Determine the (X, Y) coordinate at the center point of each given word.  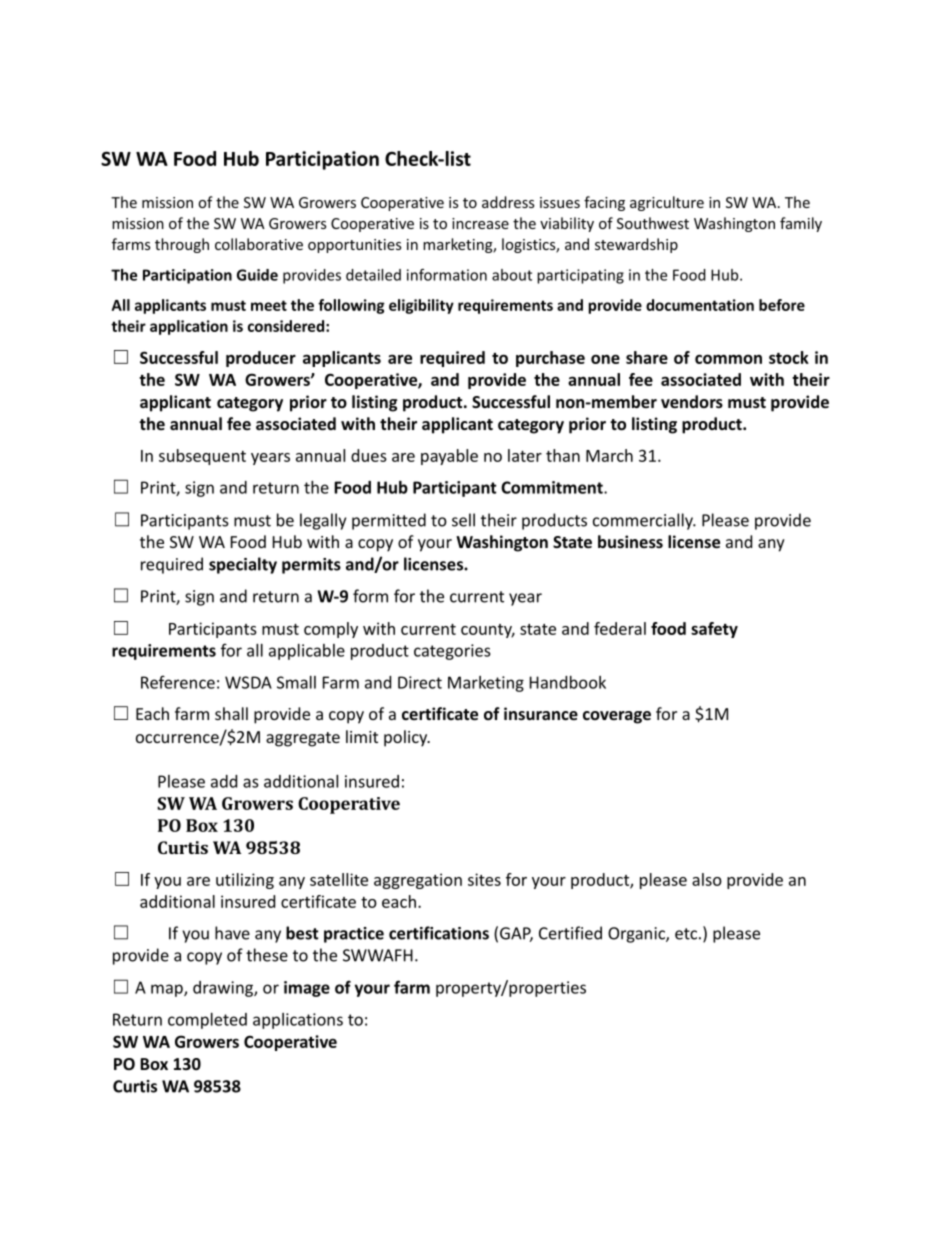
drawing (224, 989)
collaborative (259, 244)
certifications (439, 933)
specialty (243, 565)
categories (452, 652)
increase (480, 223)
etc (686, 934)
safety (714, 630)
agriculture (667, 203)
